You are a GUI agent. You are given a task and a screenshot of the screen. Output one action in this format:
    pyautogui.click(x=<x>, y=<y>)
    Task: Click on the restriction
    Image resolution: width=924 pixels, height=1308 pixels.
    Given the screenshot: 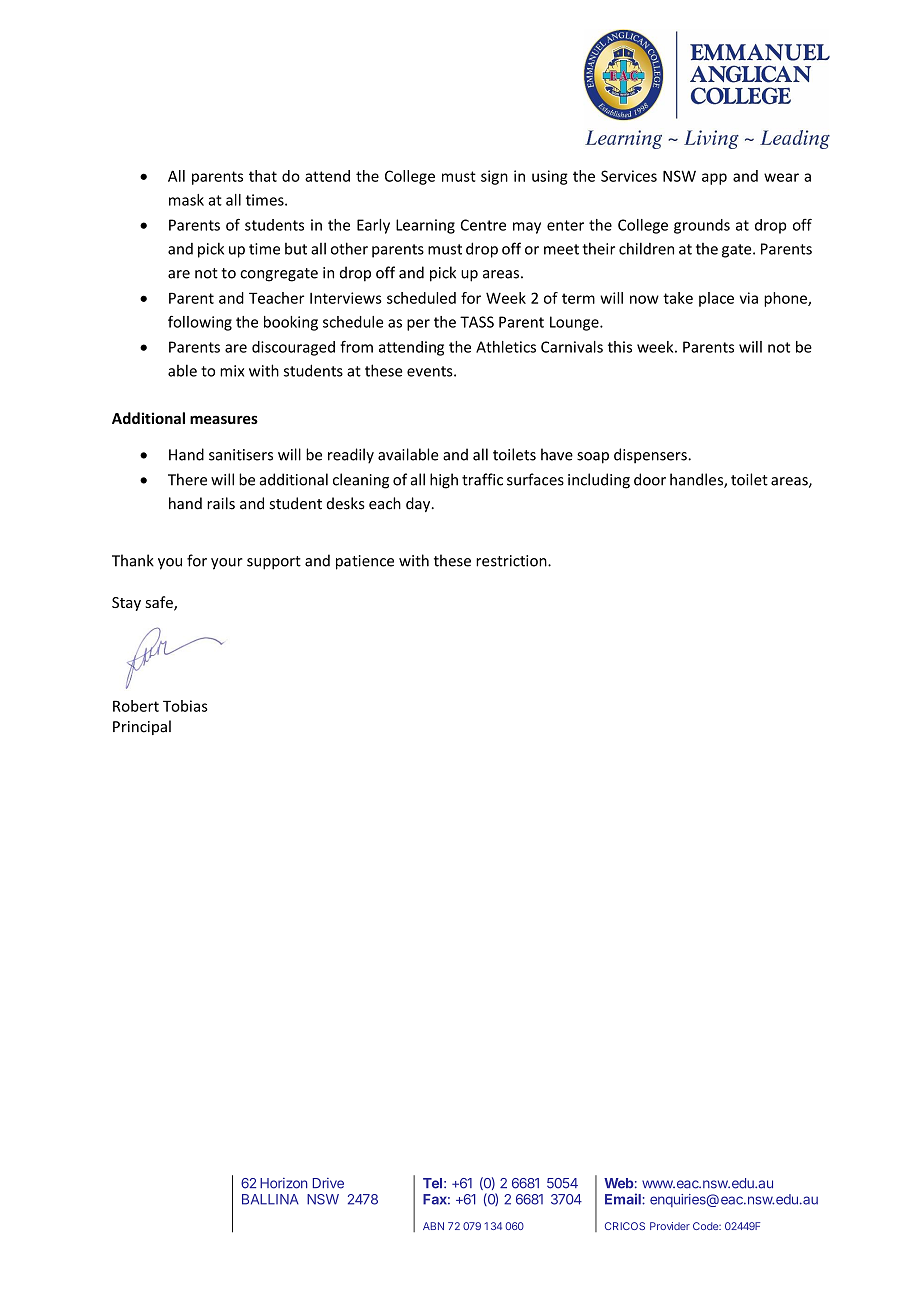 What is the action you would take?
    pyautogui.click(x=512, y=561)
